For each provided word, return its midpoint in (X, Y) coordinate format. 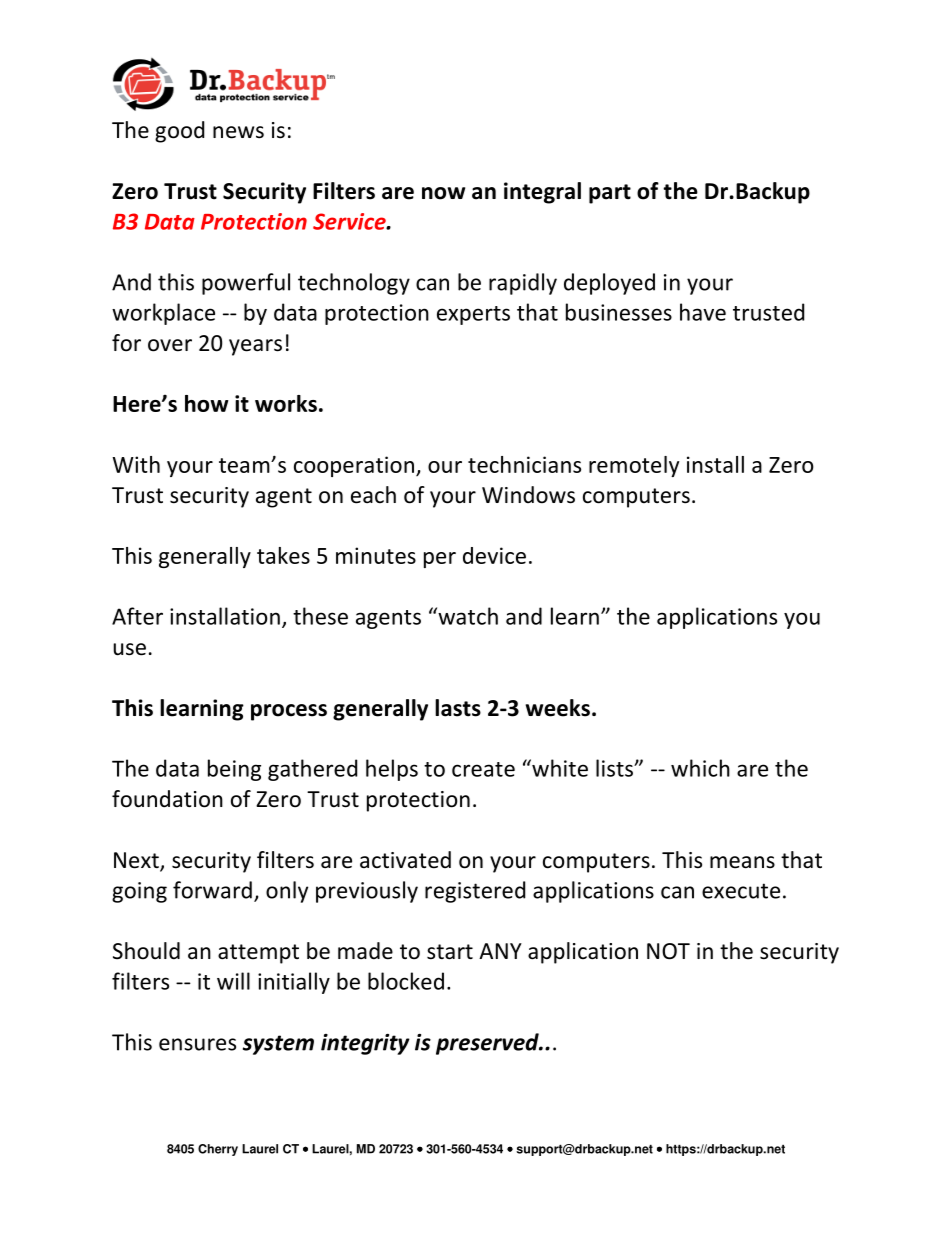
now (443, 193)
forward (212, 890)
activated (405, 860)
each (373, 495)
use (129, 649)
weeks (558, 708)
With (136, 464)
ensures (197, 1044)
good (179, 132)
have (703, 312)
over (170, 345)
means (742, 862)
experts (473, 315)
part (610, 194)
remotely (634, 466)
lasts (458, 708)
